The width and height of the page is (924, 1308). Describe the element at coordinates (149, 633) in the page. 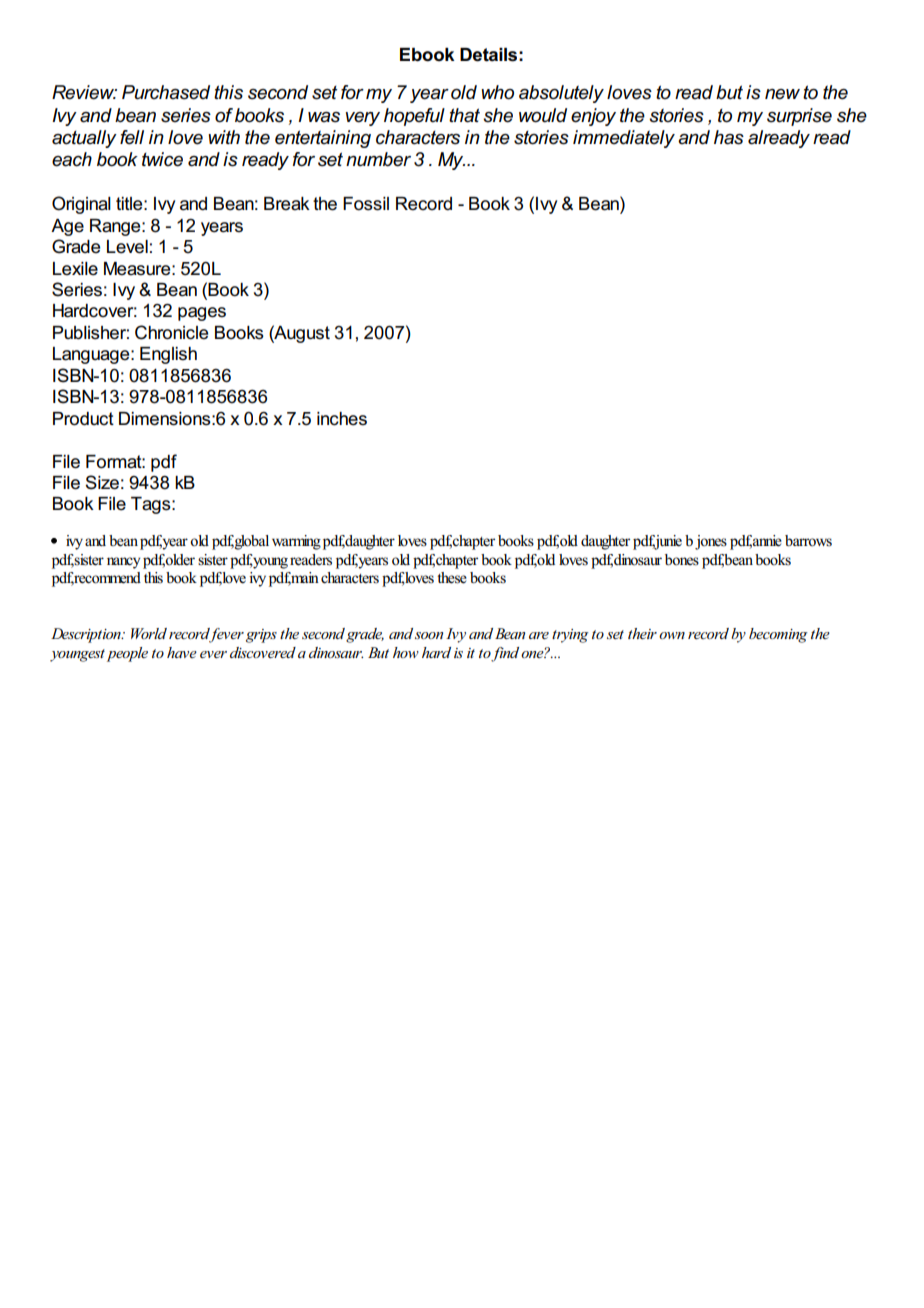

I see `World` at that location.
